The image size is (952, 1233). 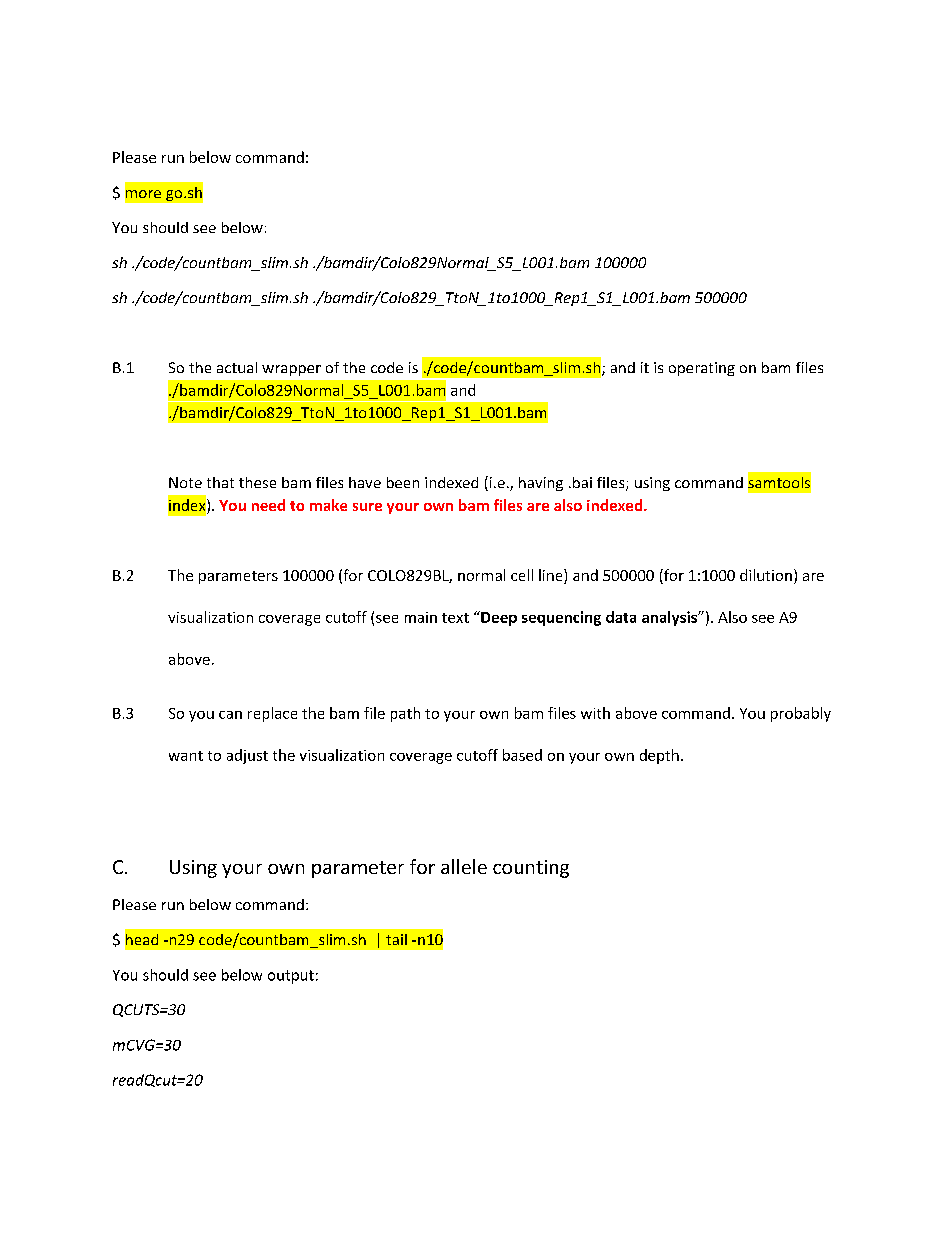 What do you see at coordinates (237, 367) in the screenshot?
I see `actual` at bounding box center [237, 367].
